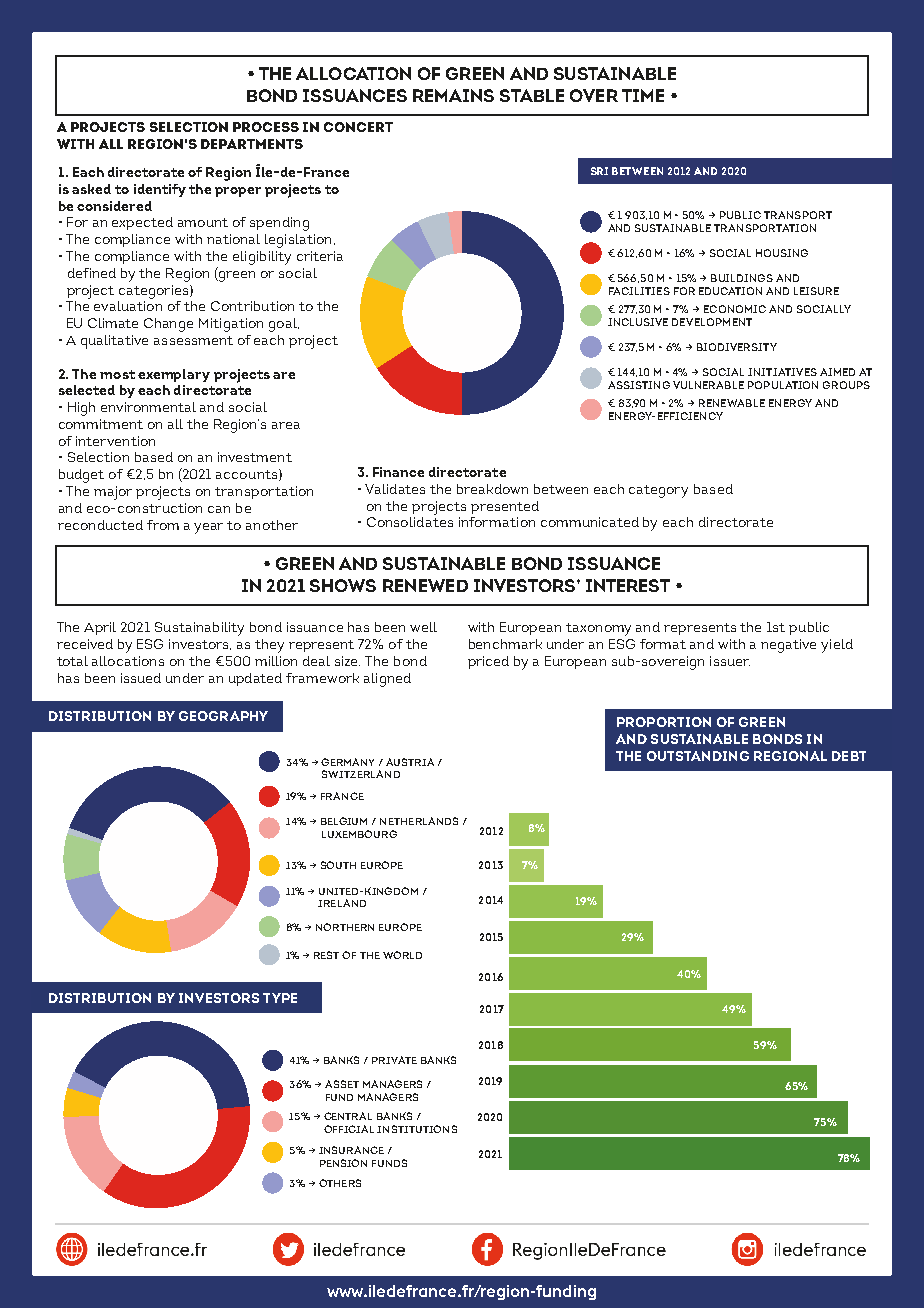  What do you see at coordinates (419, 821) in the screenshot?
I see `NETHERLANDS` at bounding box center [419, 821].
